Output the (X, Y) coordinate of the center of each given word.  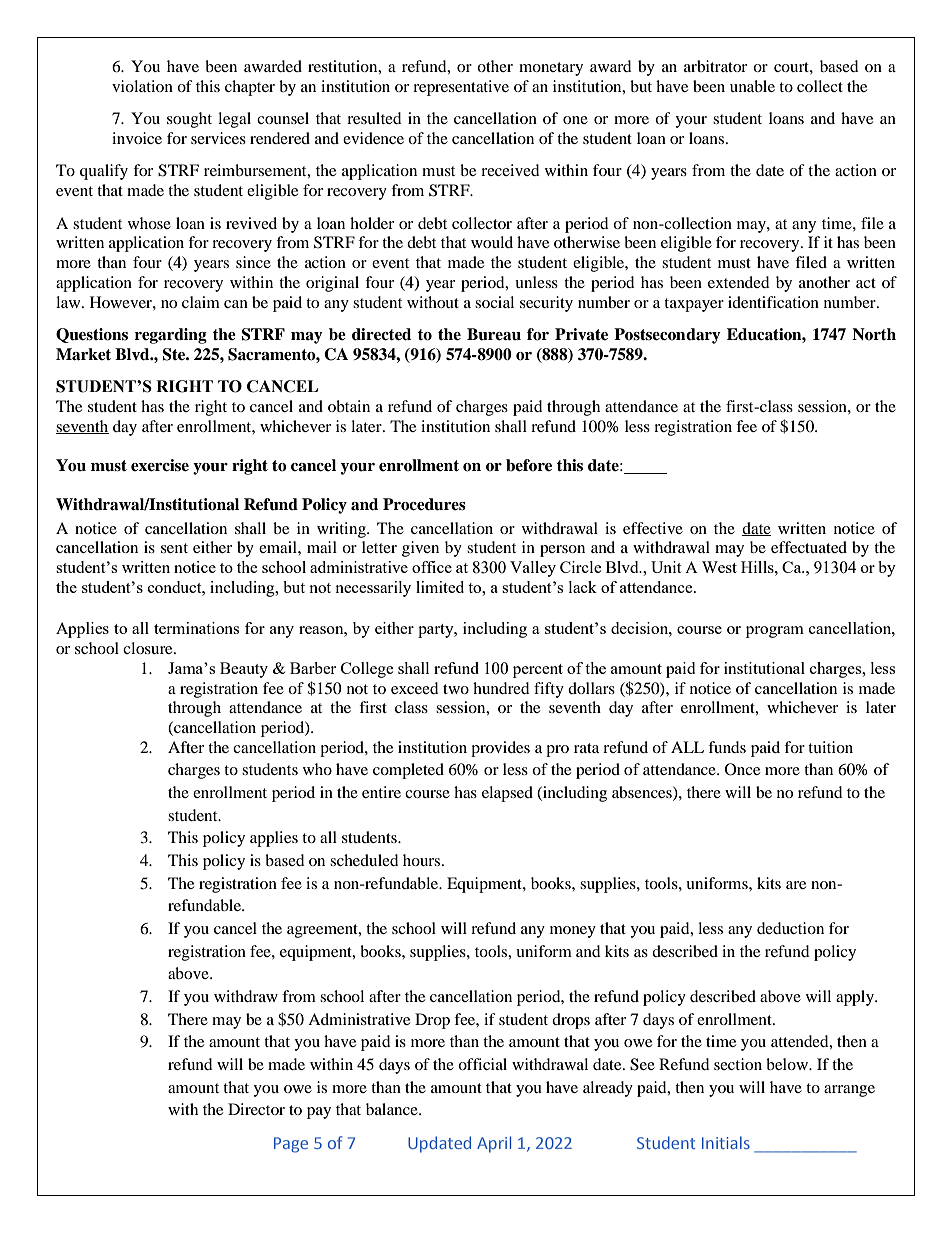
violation (142, 86)
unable (752, 86)
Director (256, 1109)
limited (440, 587)
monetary (551, 69)
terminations (196, 628)
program (775, 632)
